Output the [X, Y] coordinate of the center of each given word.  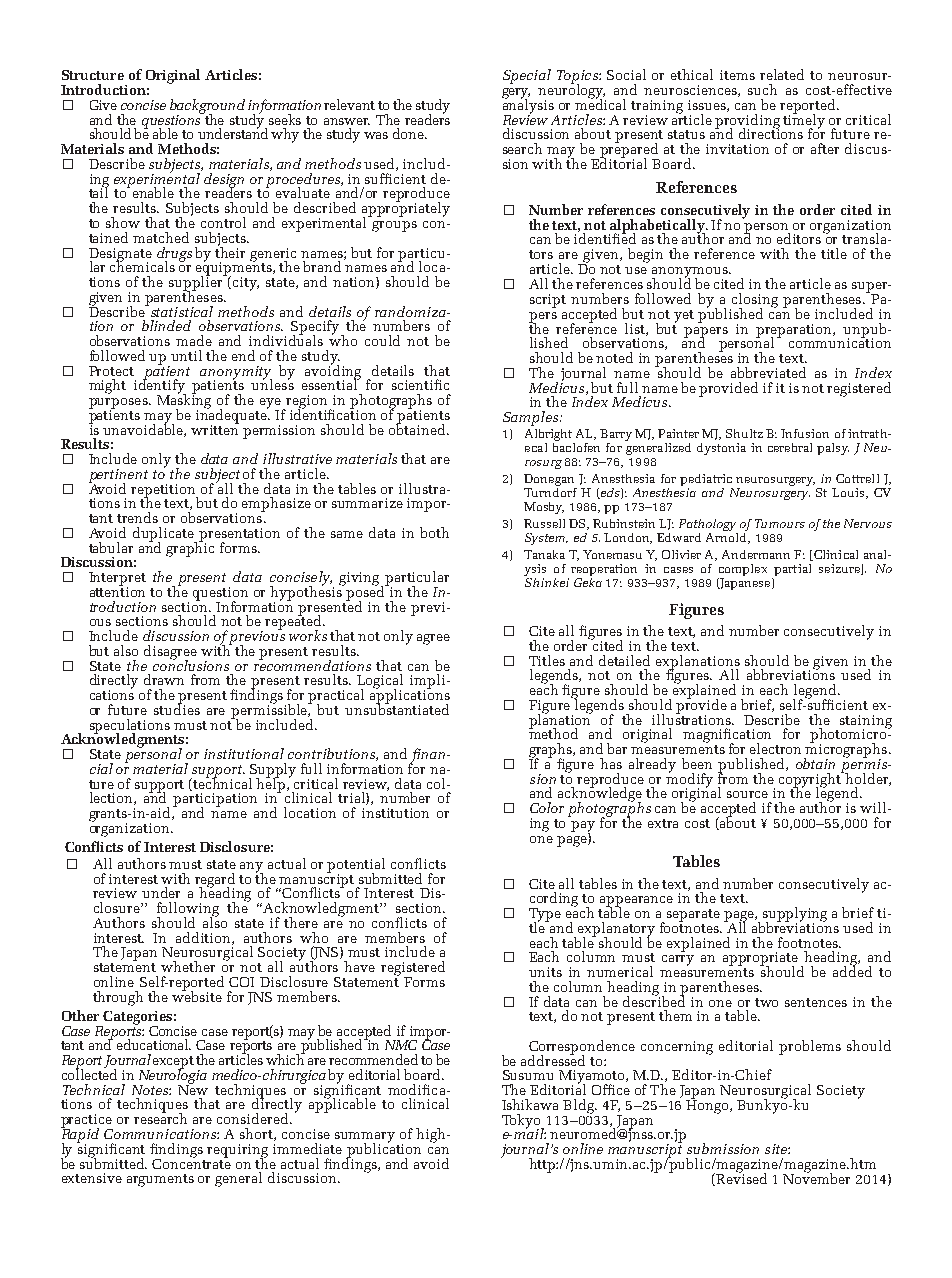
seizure [840, 569]
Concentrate [191, 1162]
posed [367, 593]
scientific [420, 384]
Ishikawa [530, 1104]
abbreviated [768, 372]
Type [545, 916]
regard [215, 881]
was [376, 135]
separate [693, 915]
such [762, 89]
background [207, 107]
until [186, 355]
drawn [164, 679]
